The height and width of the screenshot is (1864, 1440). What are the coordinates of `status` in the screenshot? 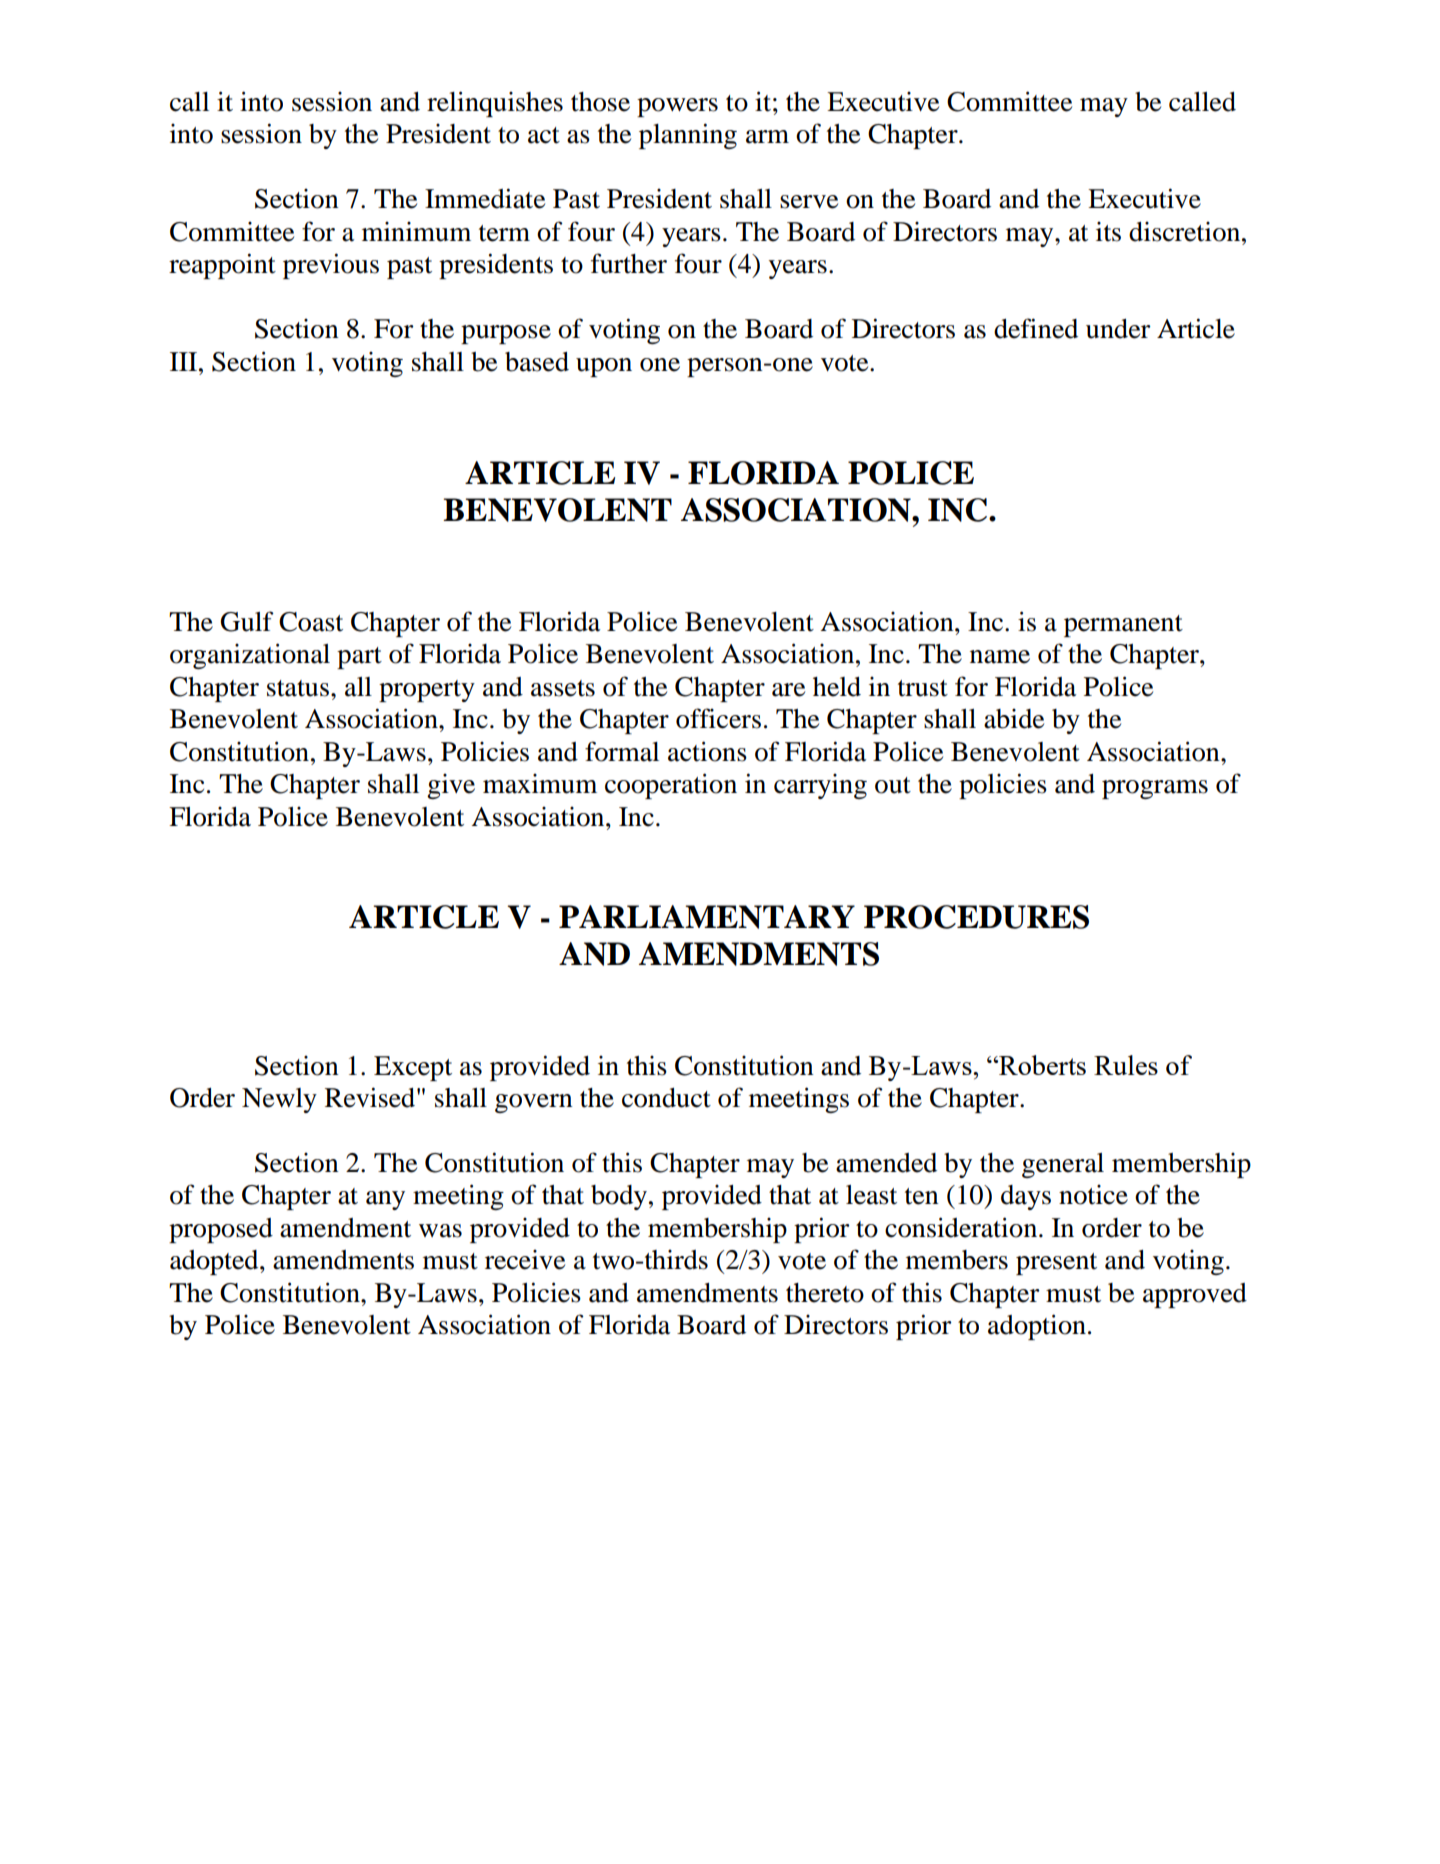 It's located at (298, 688).
